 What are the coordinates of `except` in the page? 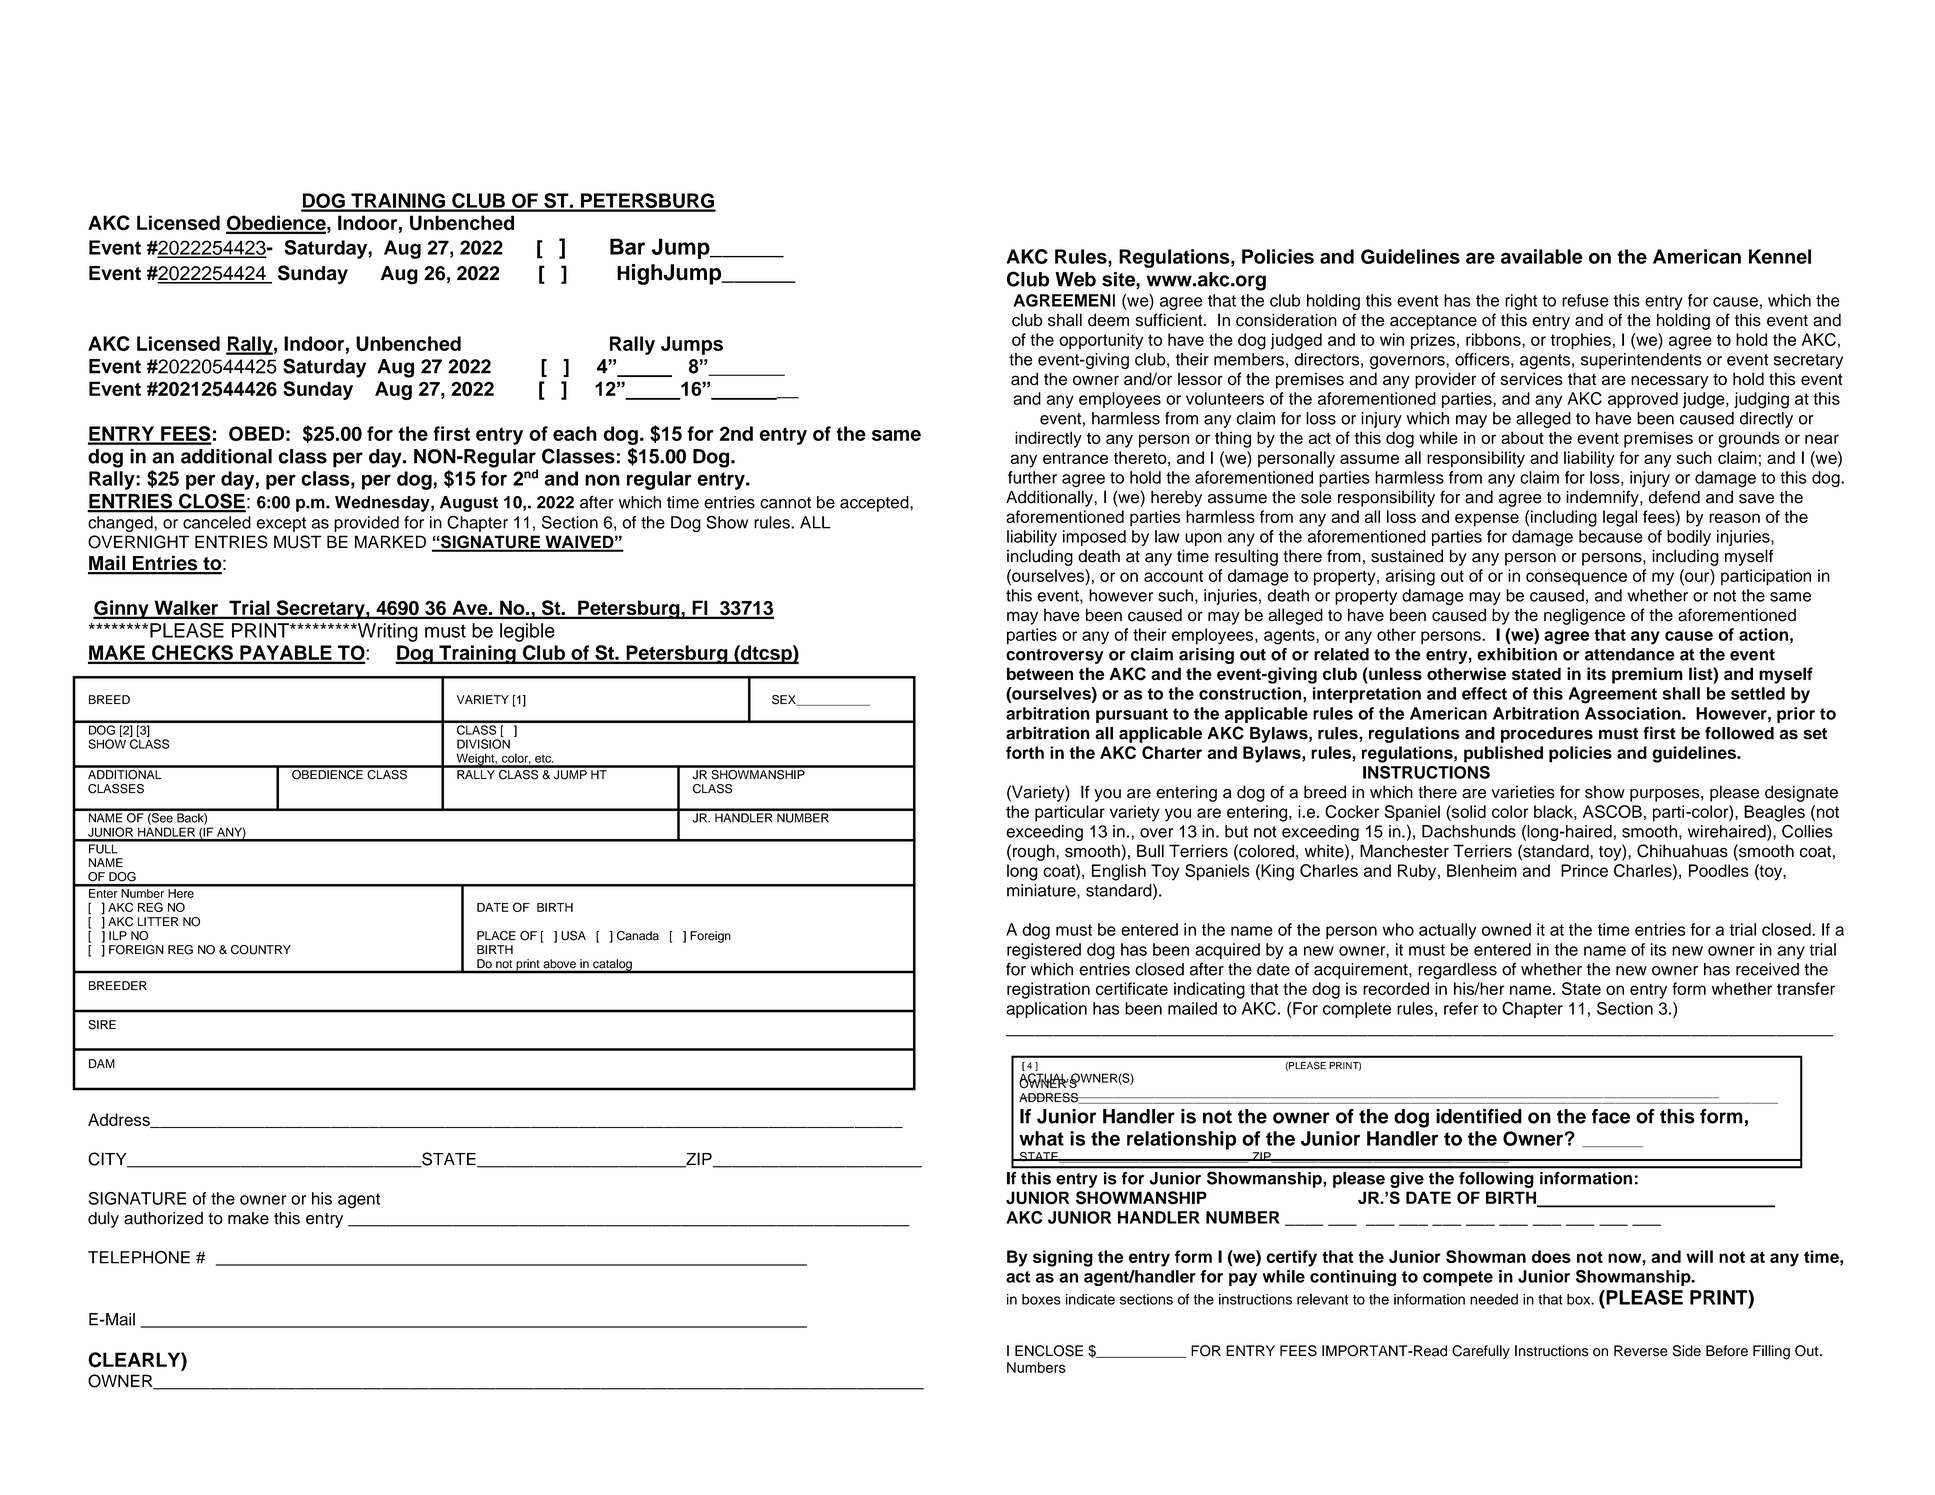 It's located at (281, 524).
